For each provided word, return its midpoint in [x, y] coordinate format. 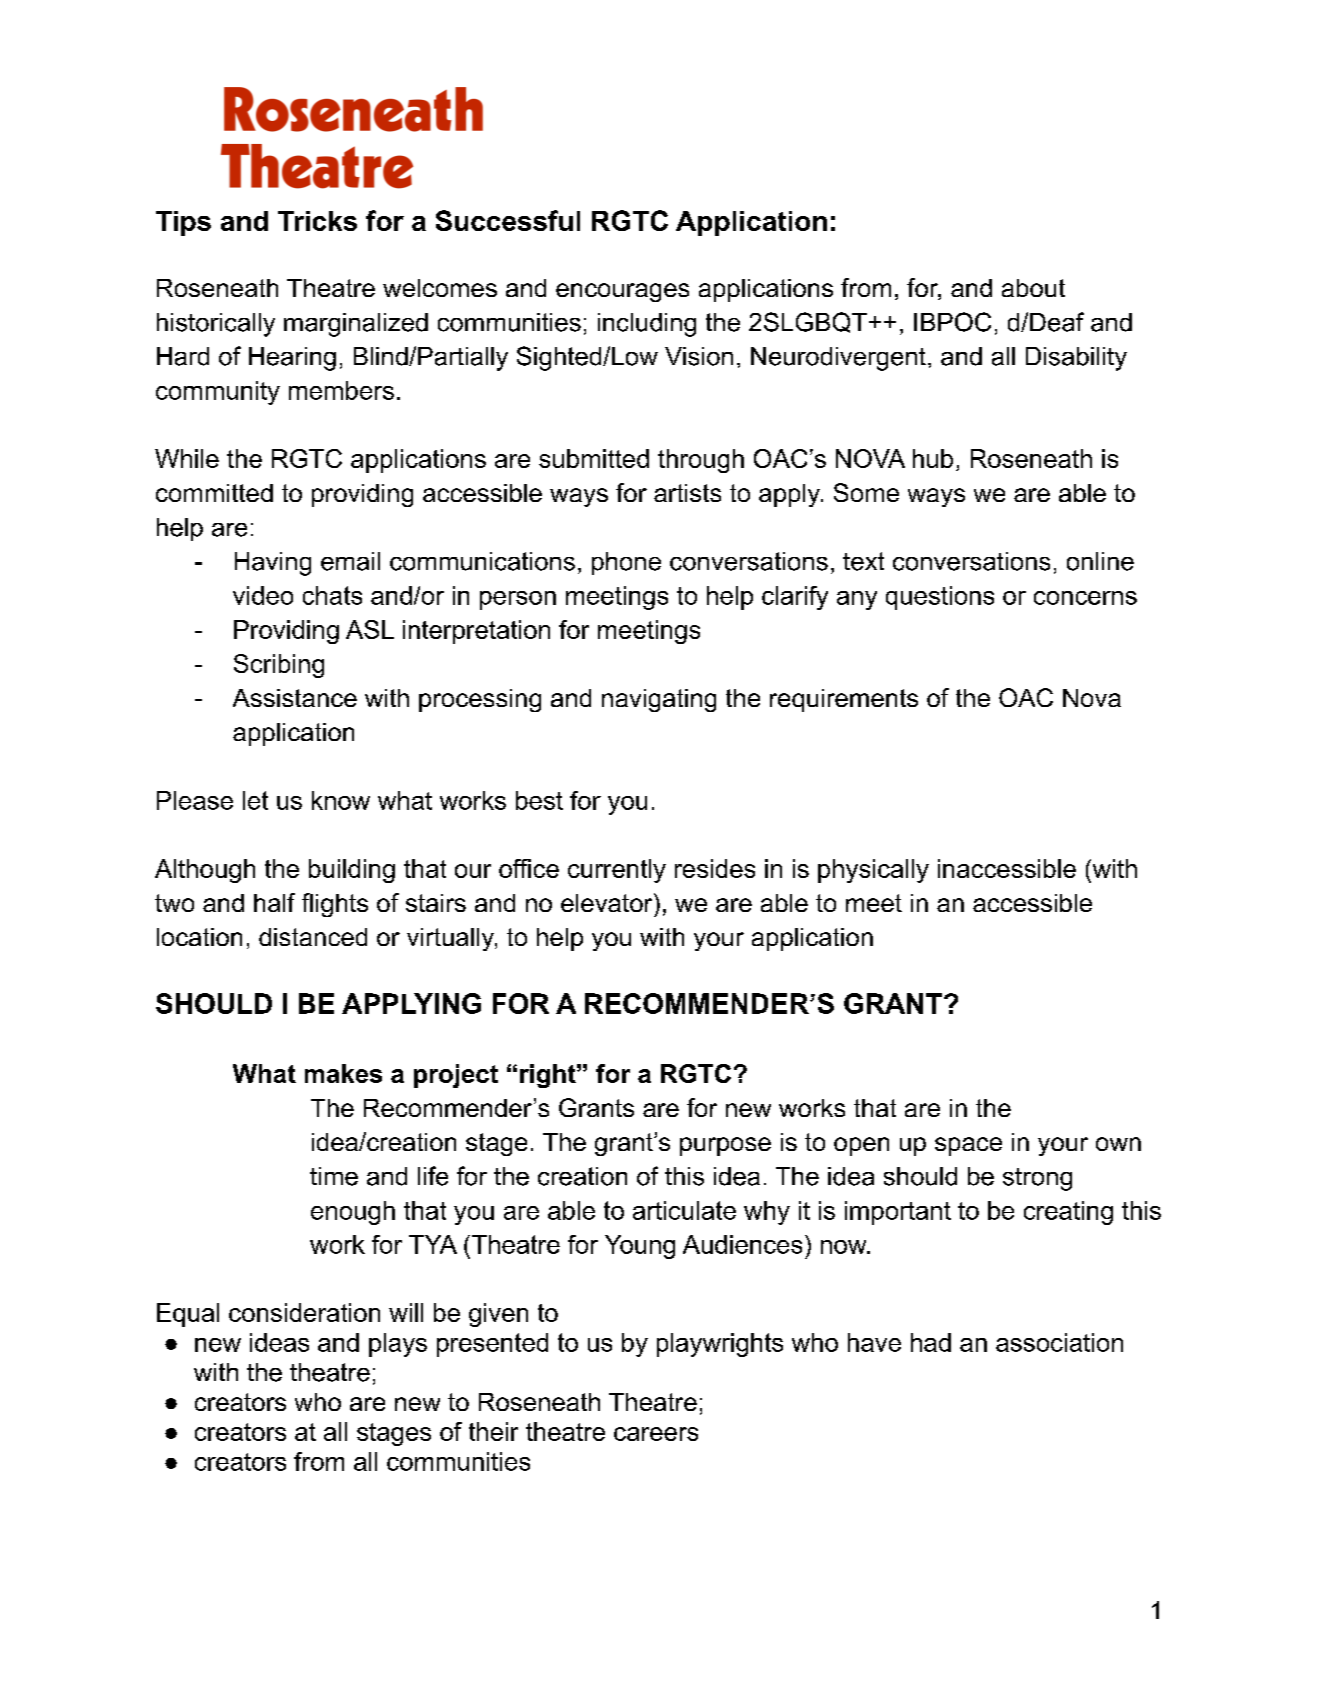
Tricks [317, 221]
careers [656, 1434]
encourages [622, 292]
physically [873, 871]
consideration [304, 1312]
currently [617, 871]
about [1033, 288]
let [255, 800]
